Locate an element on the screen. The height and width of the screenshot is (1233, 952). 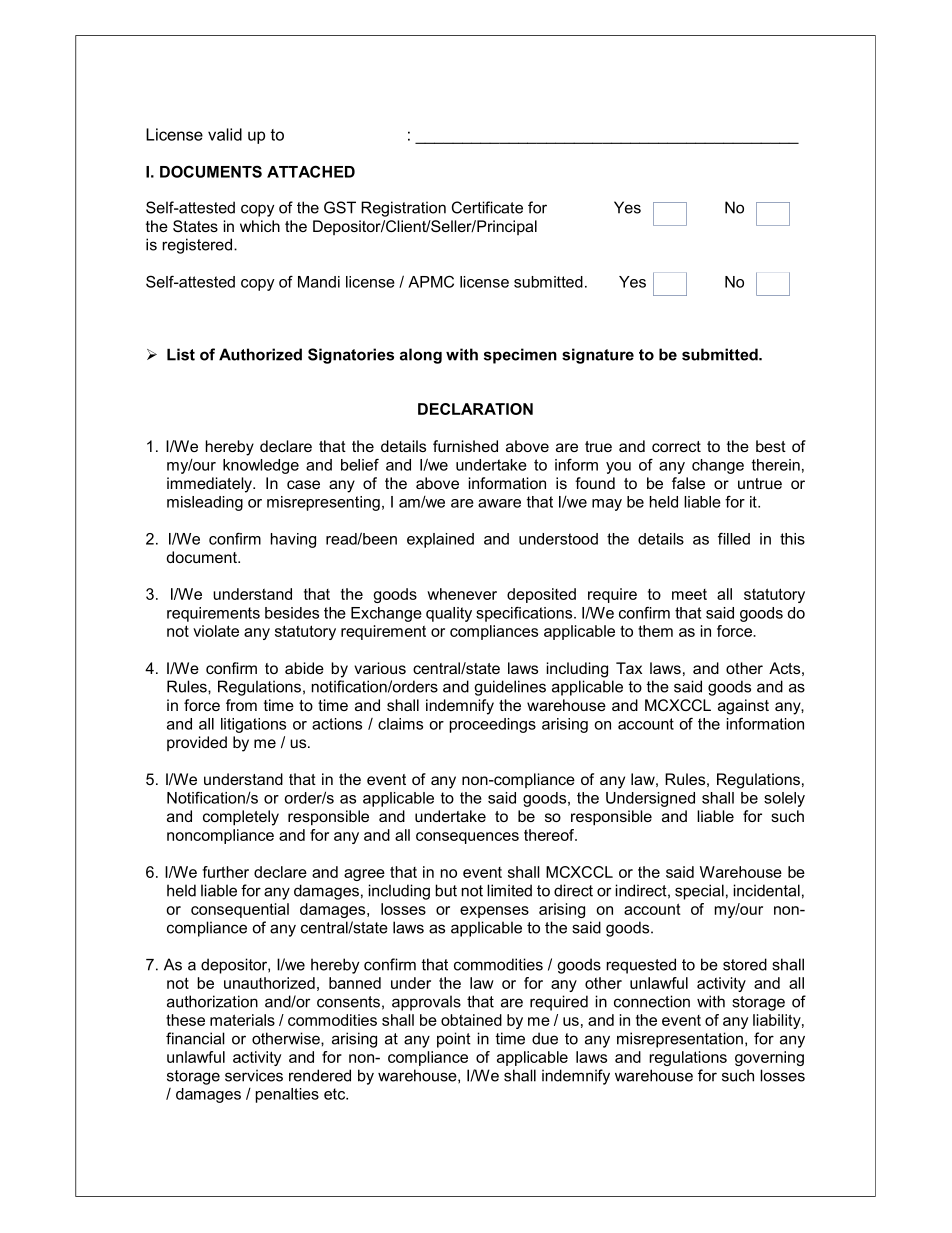
correct is located at coordinates (676, 446).
